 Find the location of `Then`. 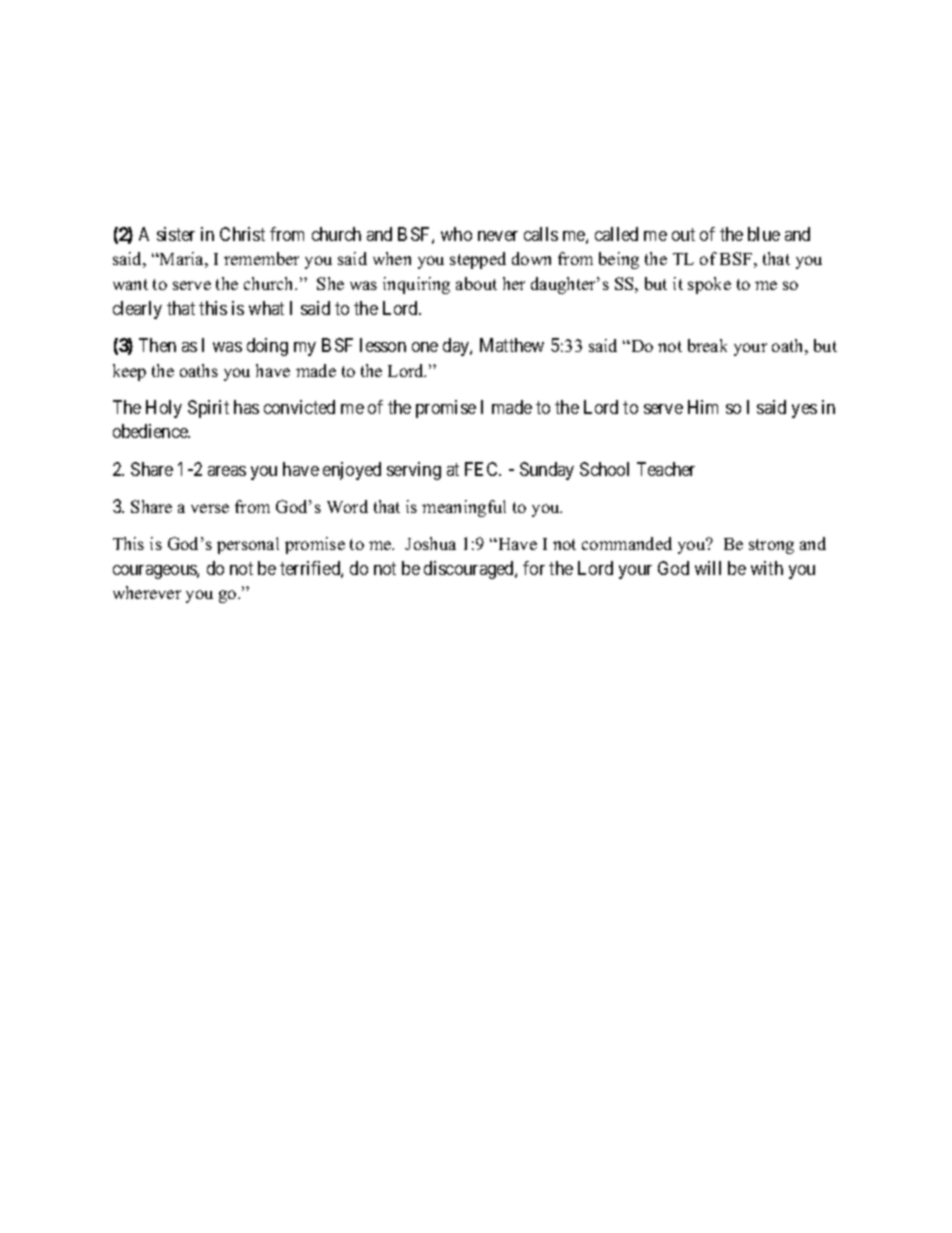

Then is located at coordinates (157, 345).
